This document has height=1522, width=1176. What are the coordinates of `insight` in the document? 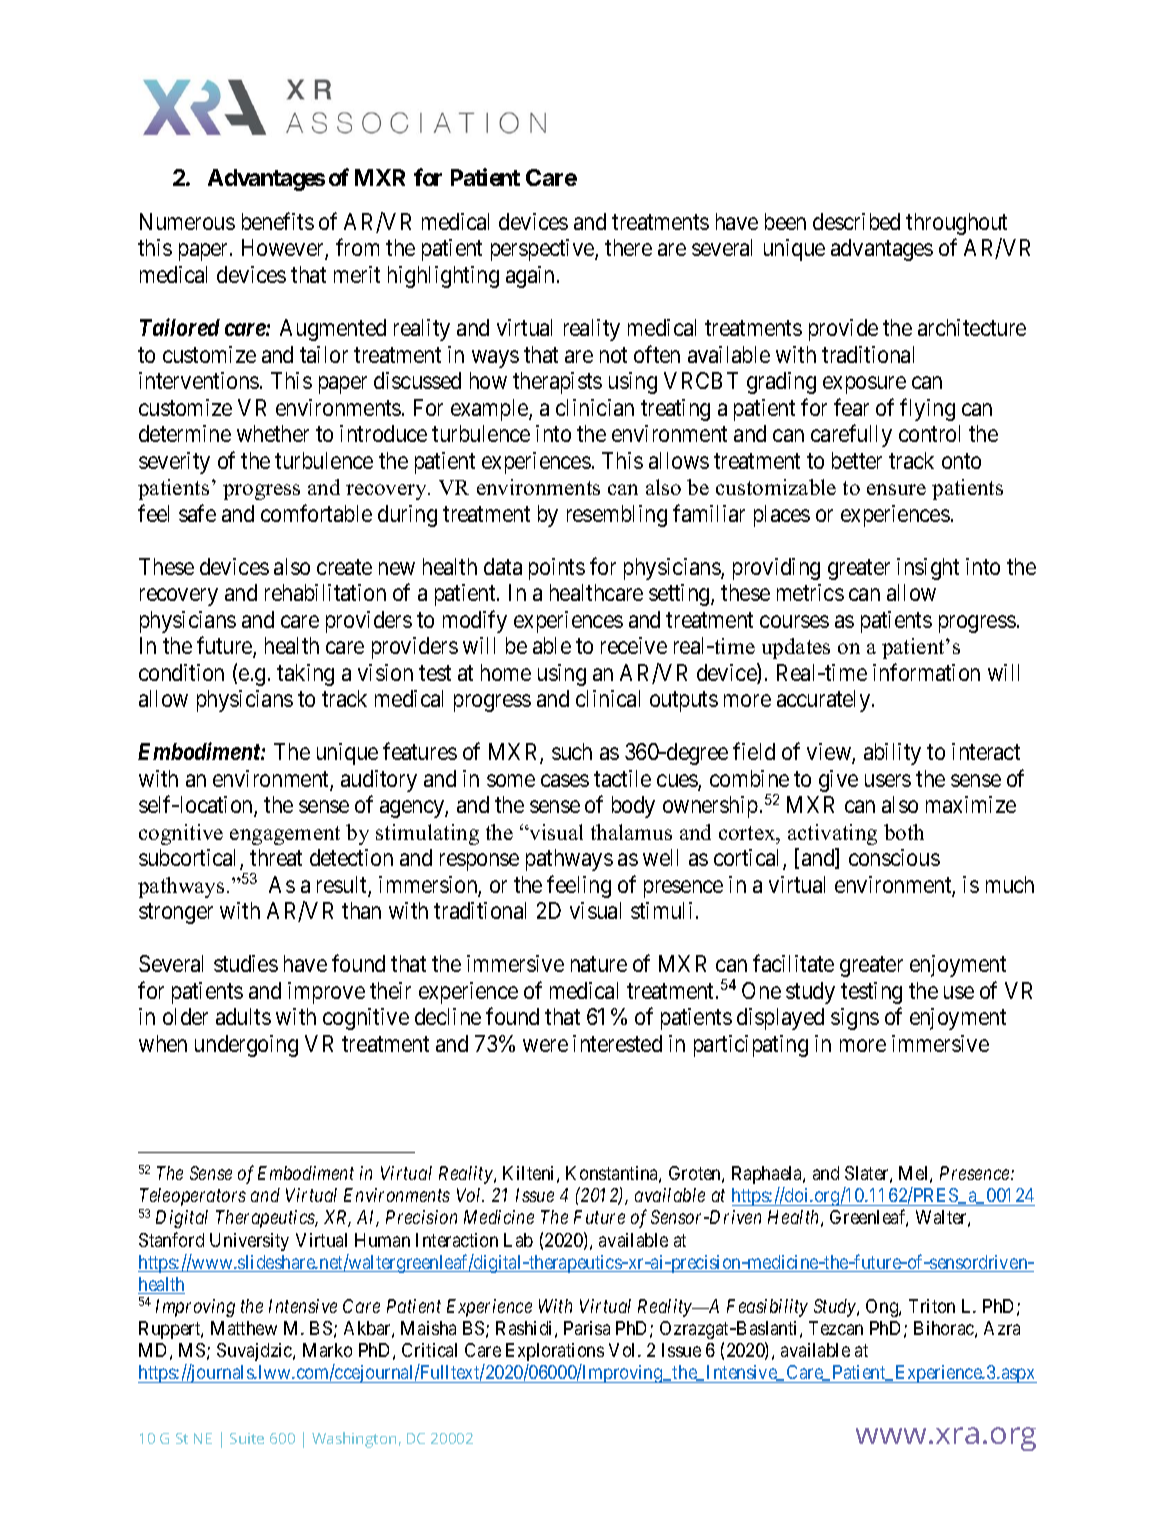 It's located at (928, 569).
